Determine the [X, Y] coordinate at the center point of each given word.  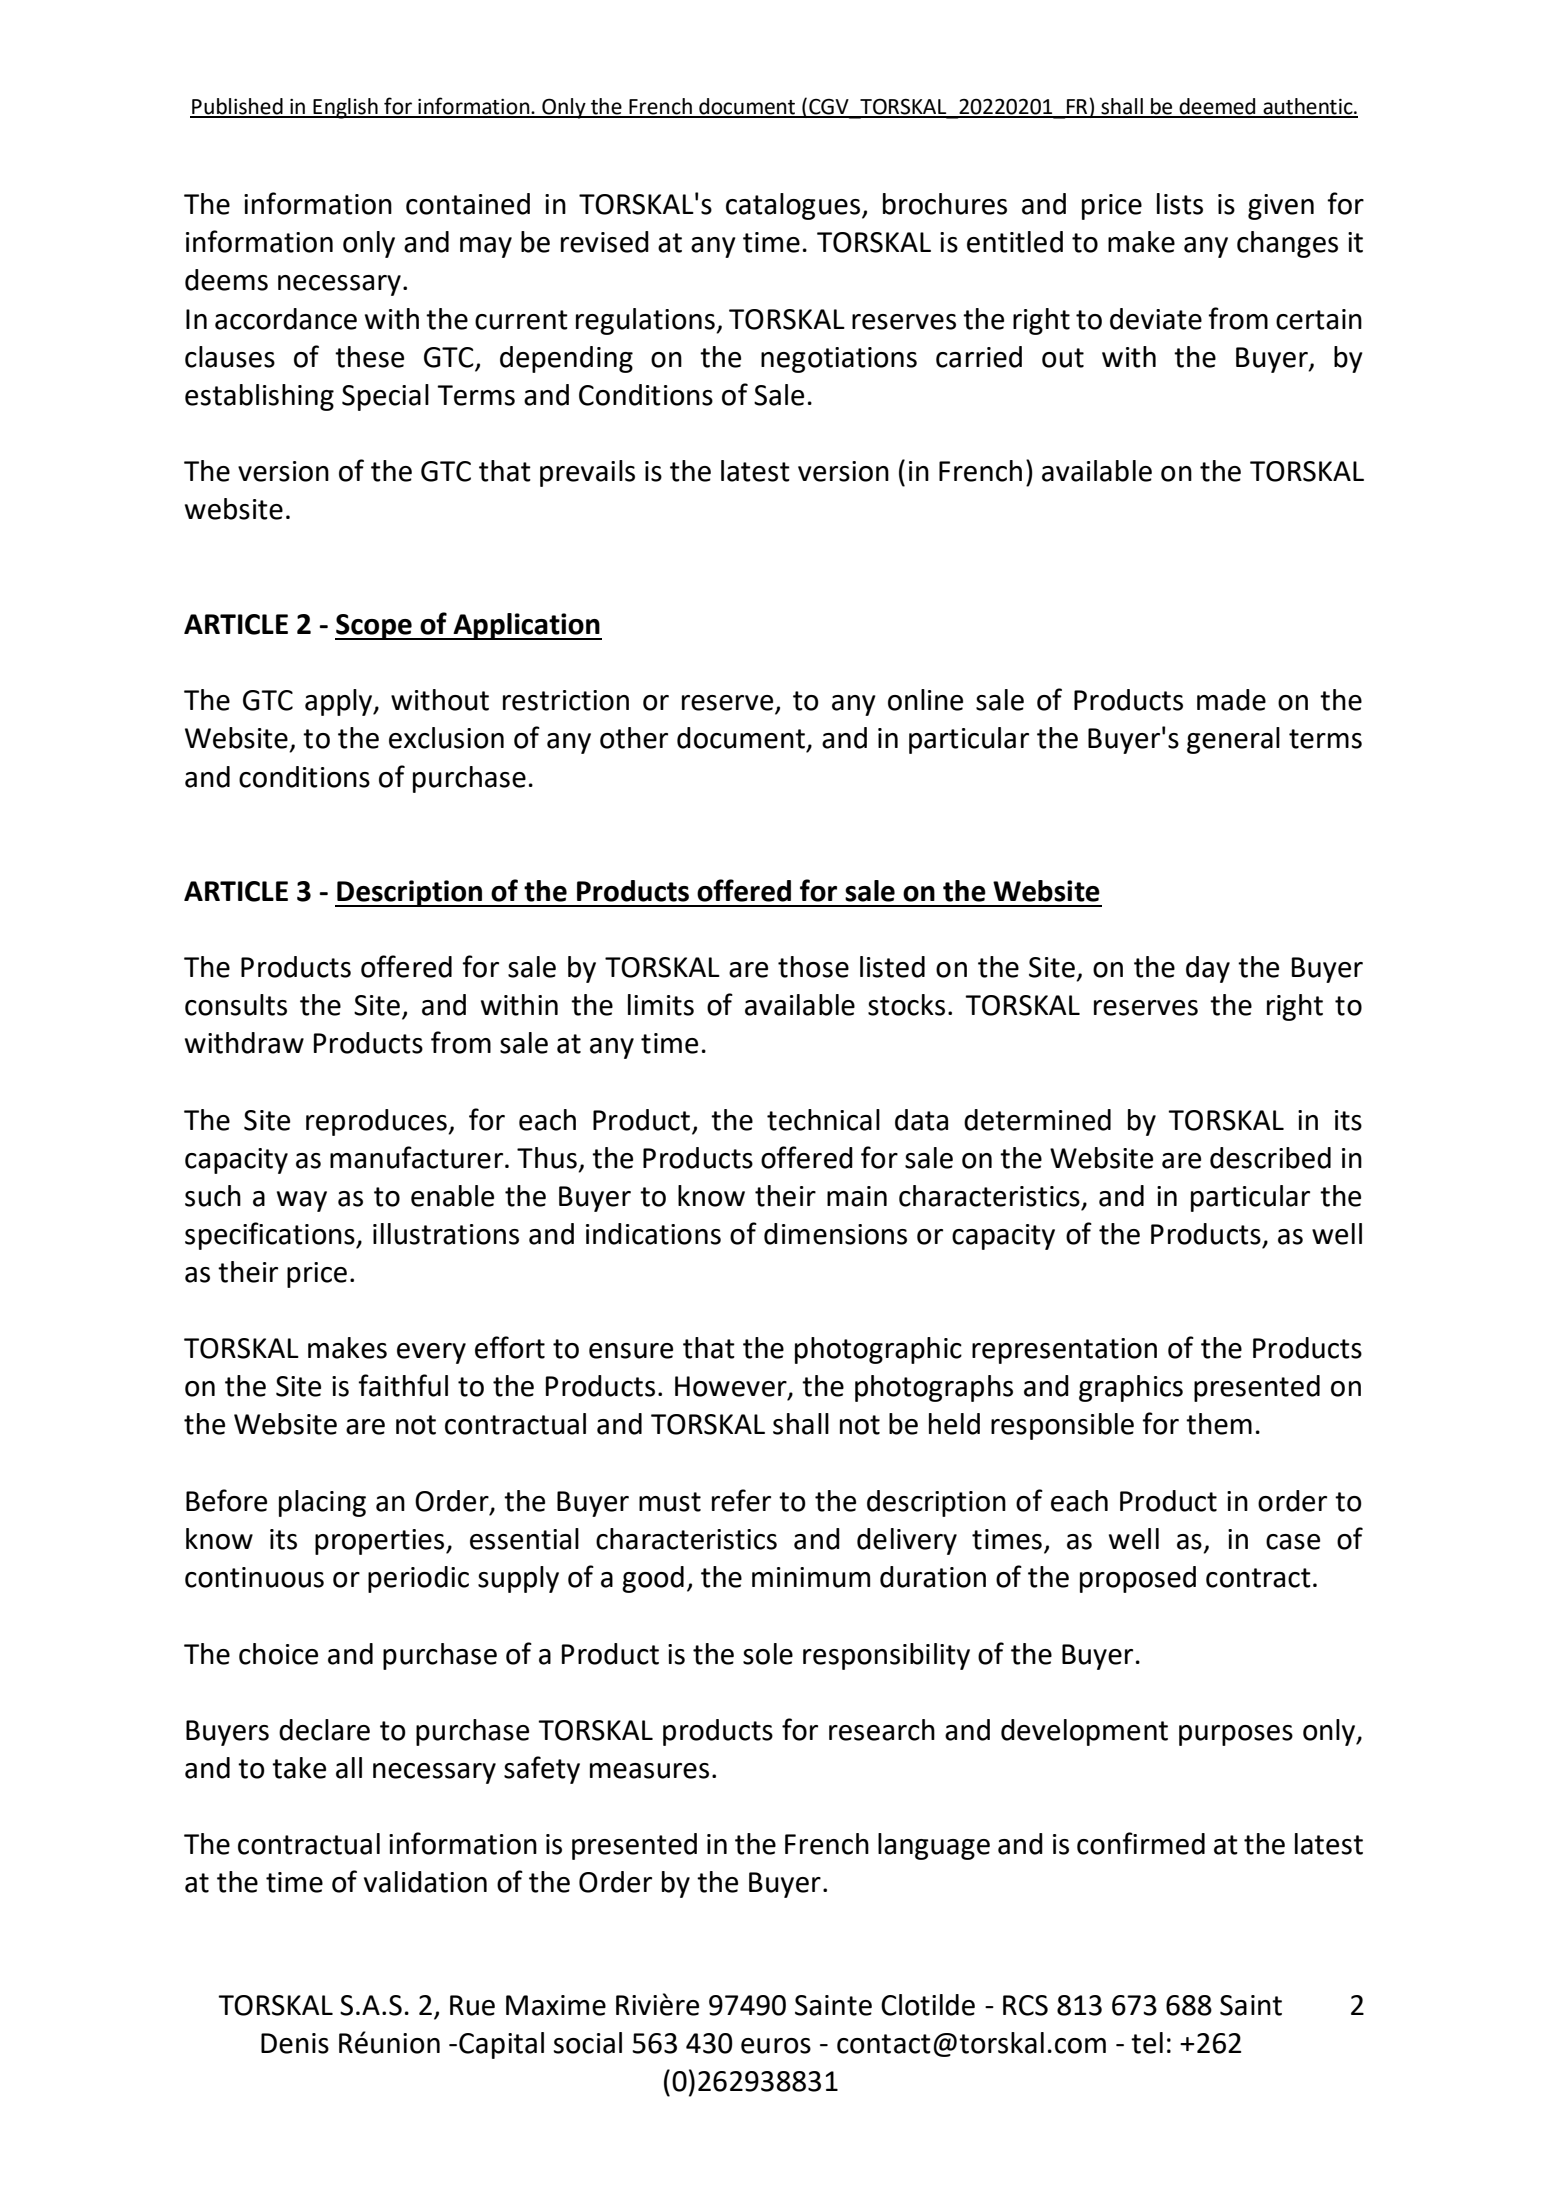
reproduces [377, 1122]
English [345, 108]
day [1208, 969]
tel [1147, 2043]
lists [1180, 204]
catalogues [793, 206]
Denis [295, 2043]
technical [823, 1120]
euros [776, 2046]
